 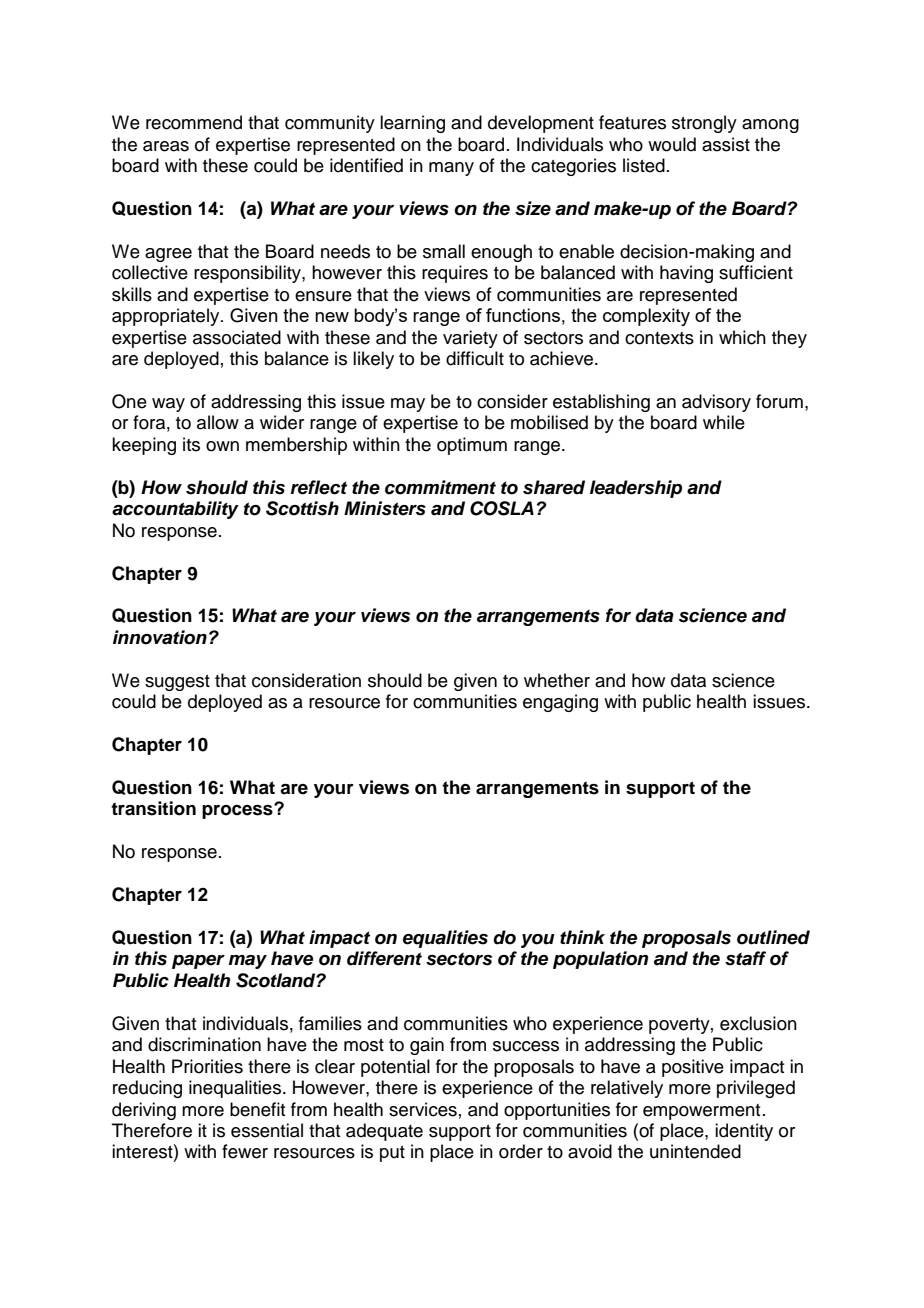 I want to click on difficult, so click(x=475, y=358).
